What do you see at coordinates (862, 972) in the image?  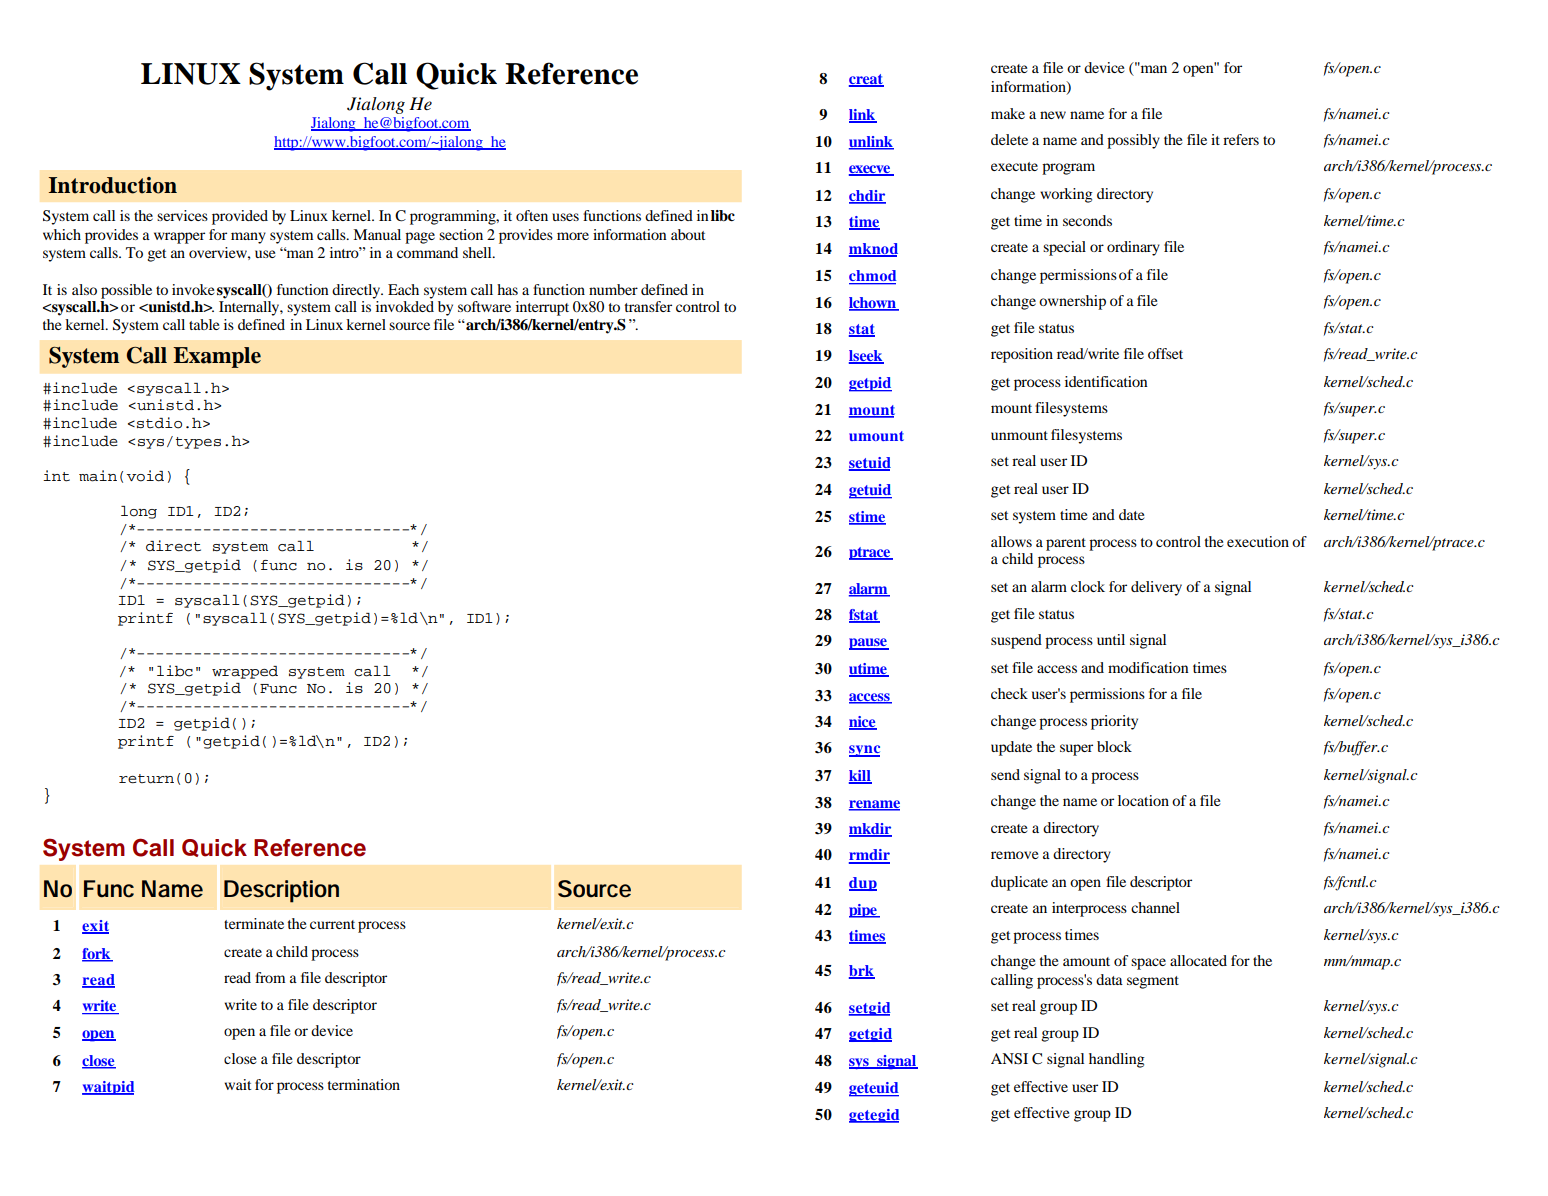 I see `brk` at bounding box center [862, 972].
